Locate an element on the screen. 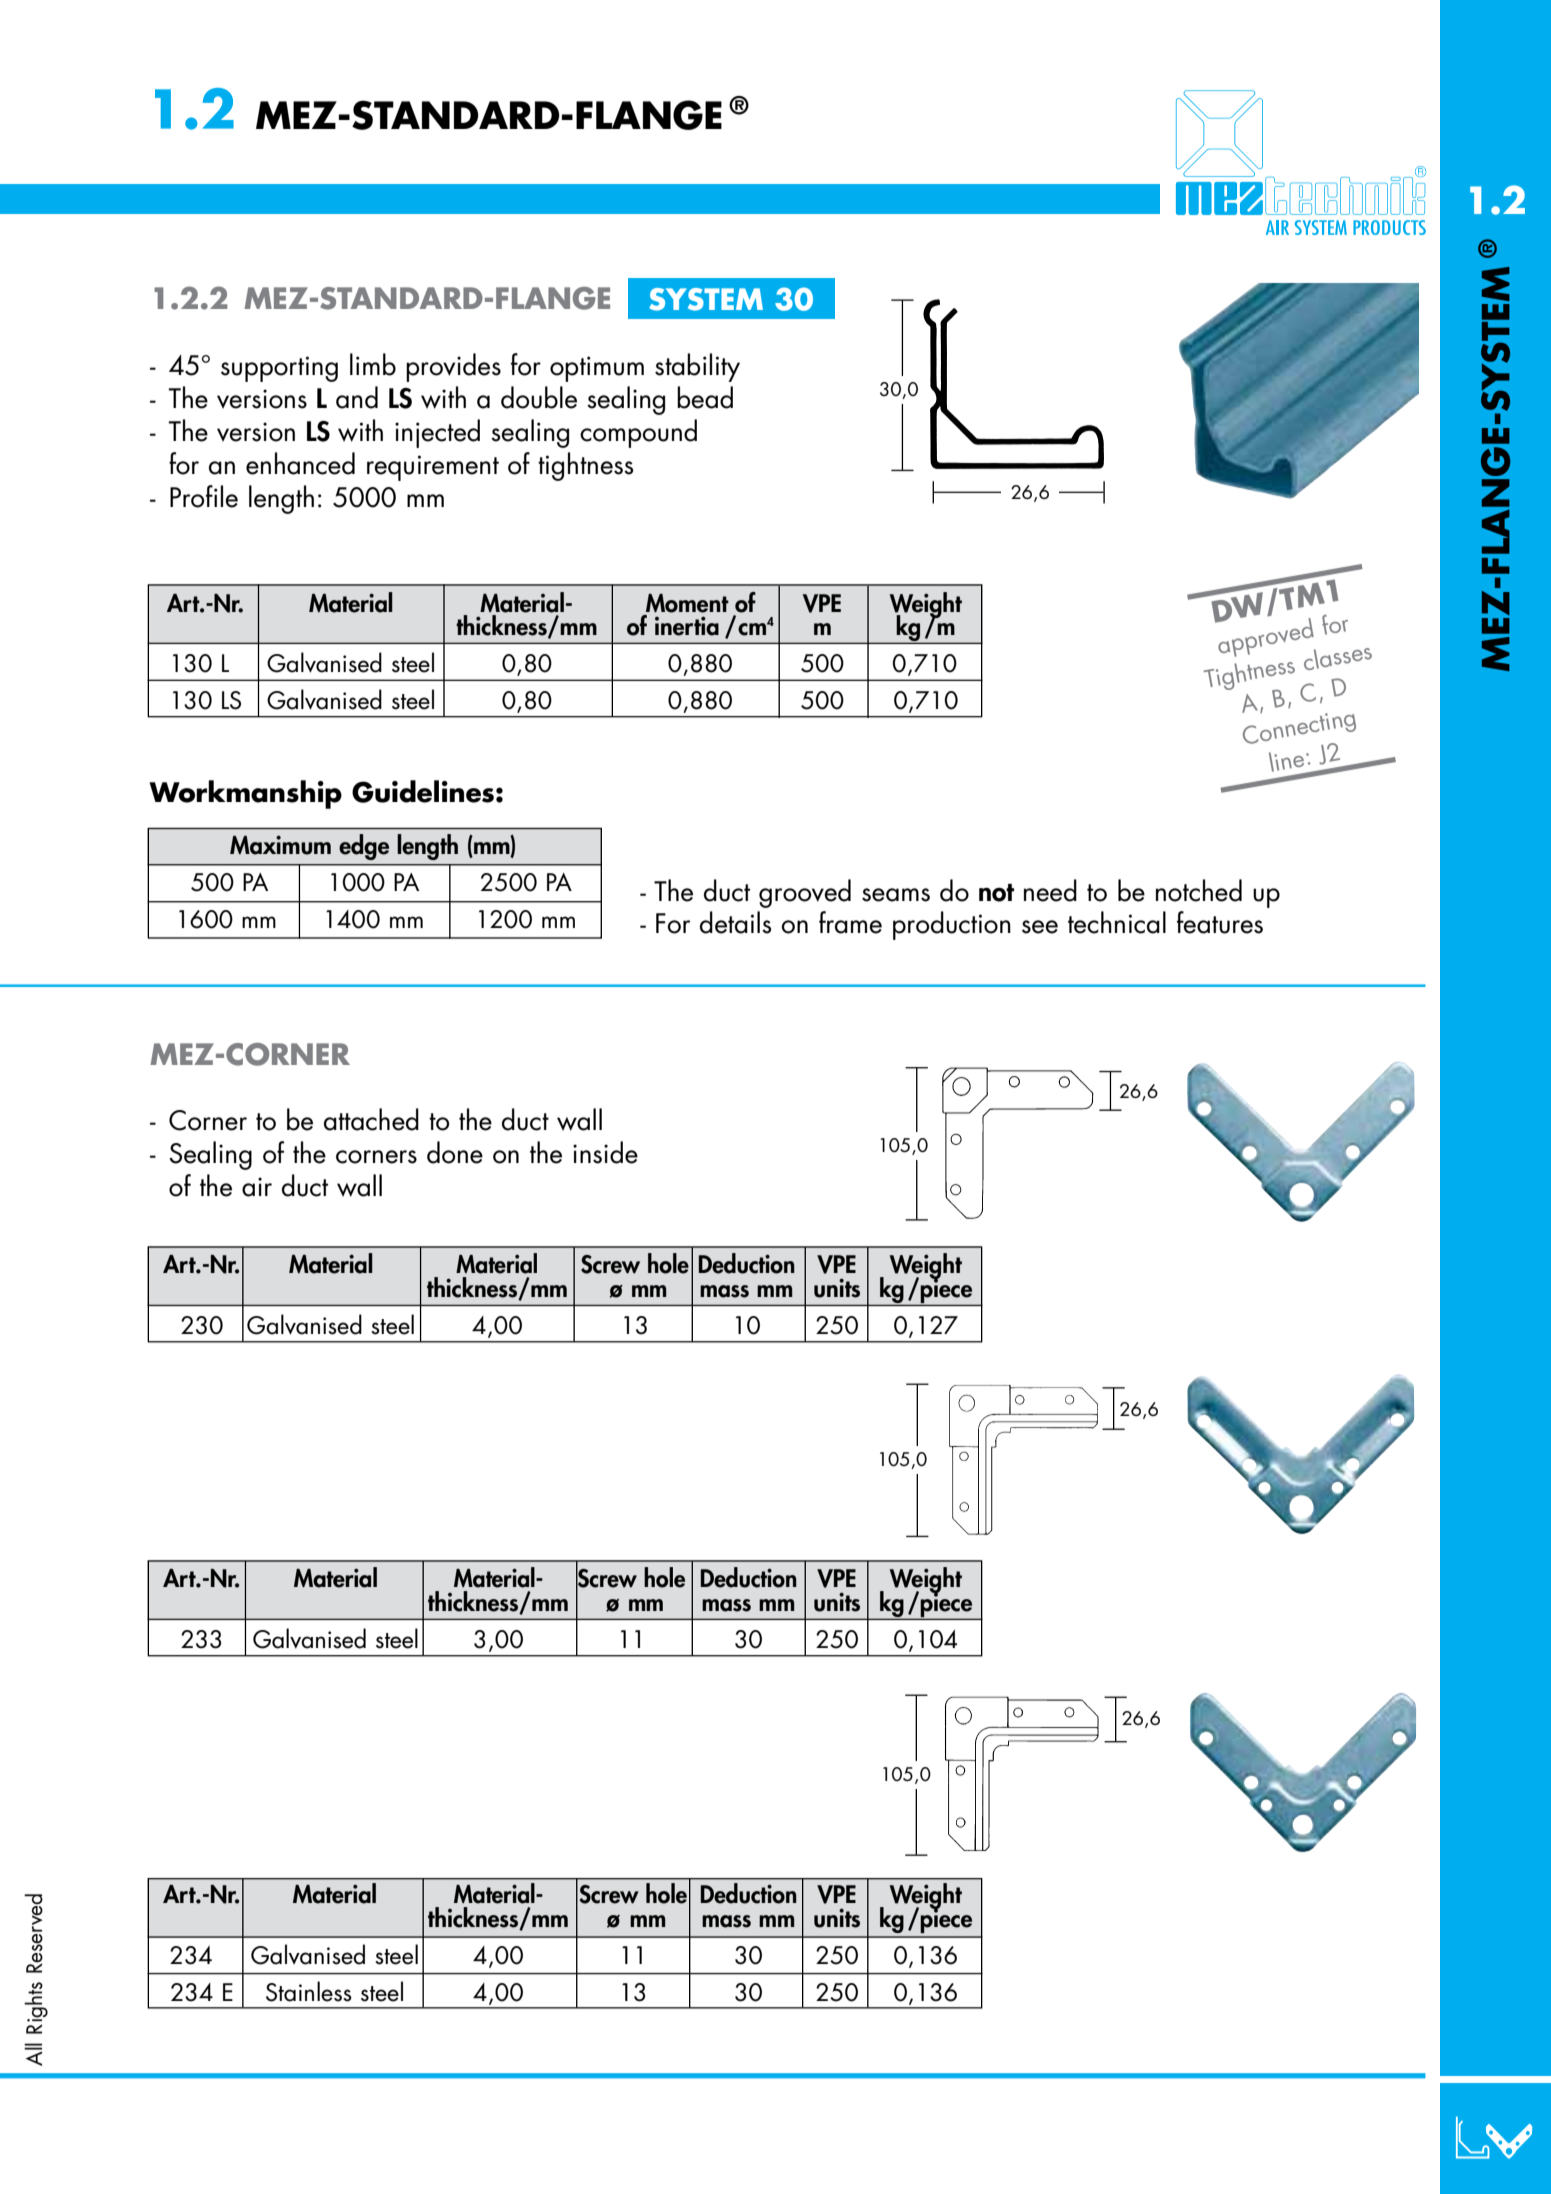 The height and width of the screenshot is (2194, 1551). stability is located at coordinates (697, 367).
